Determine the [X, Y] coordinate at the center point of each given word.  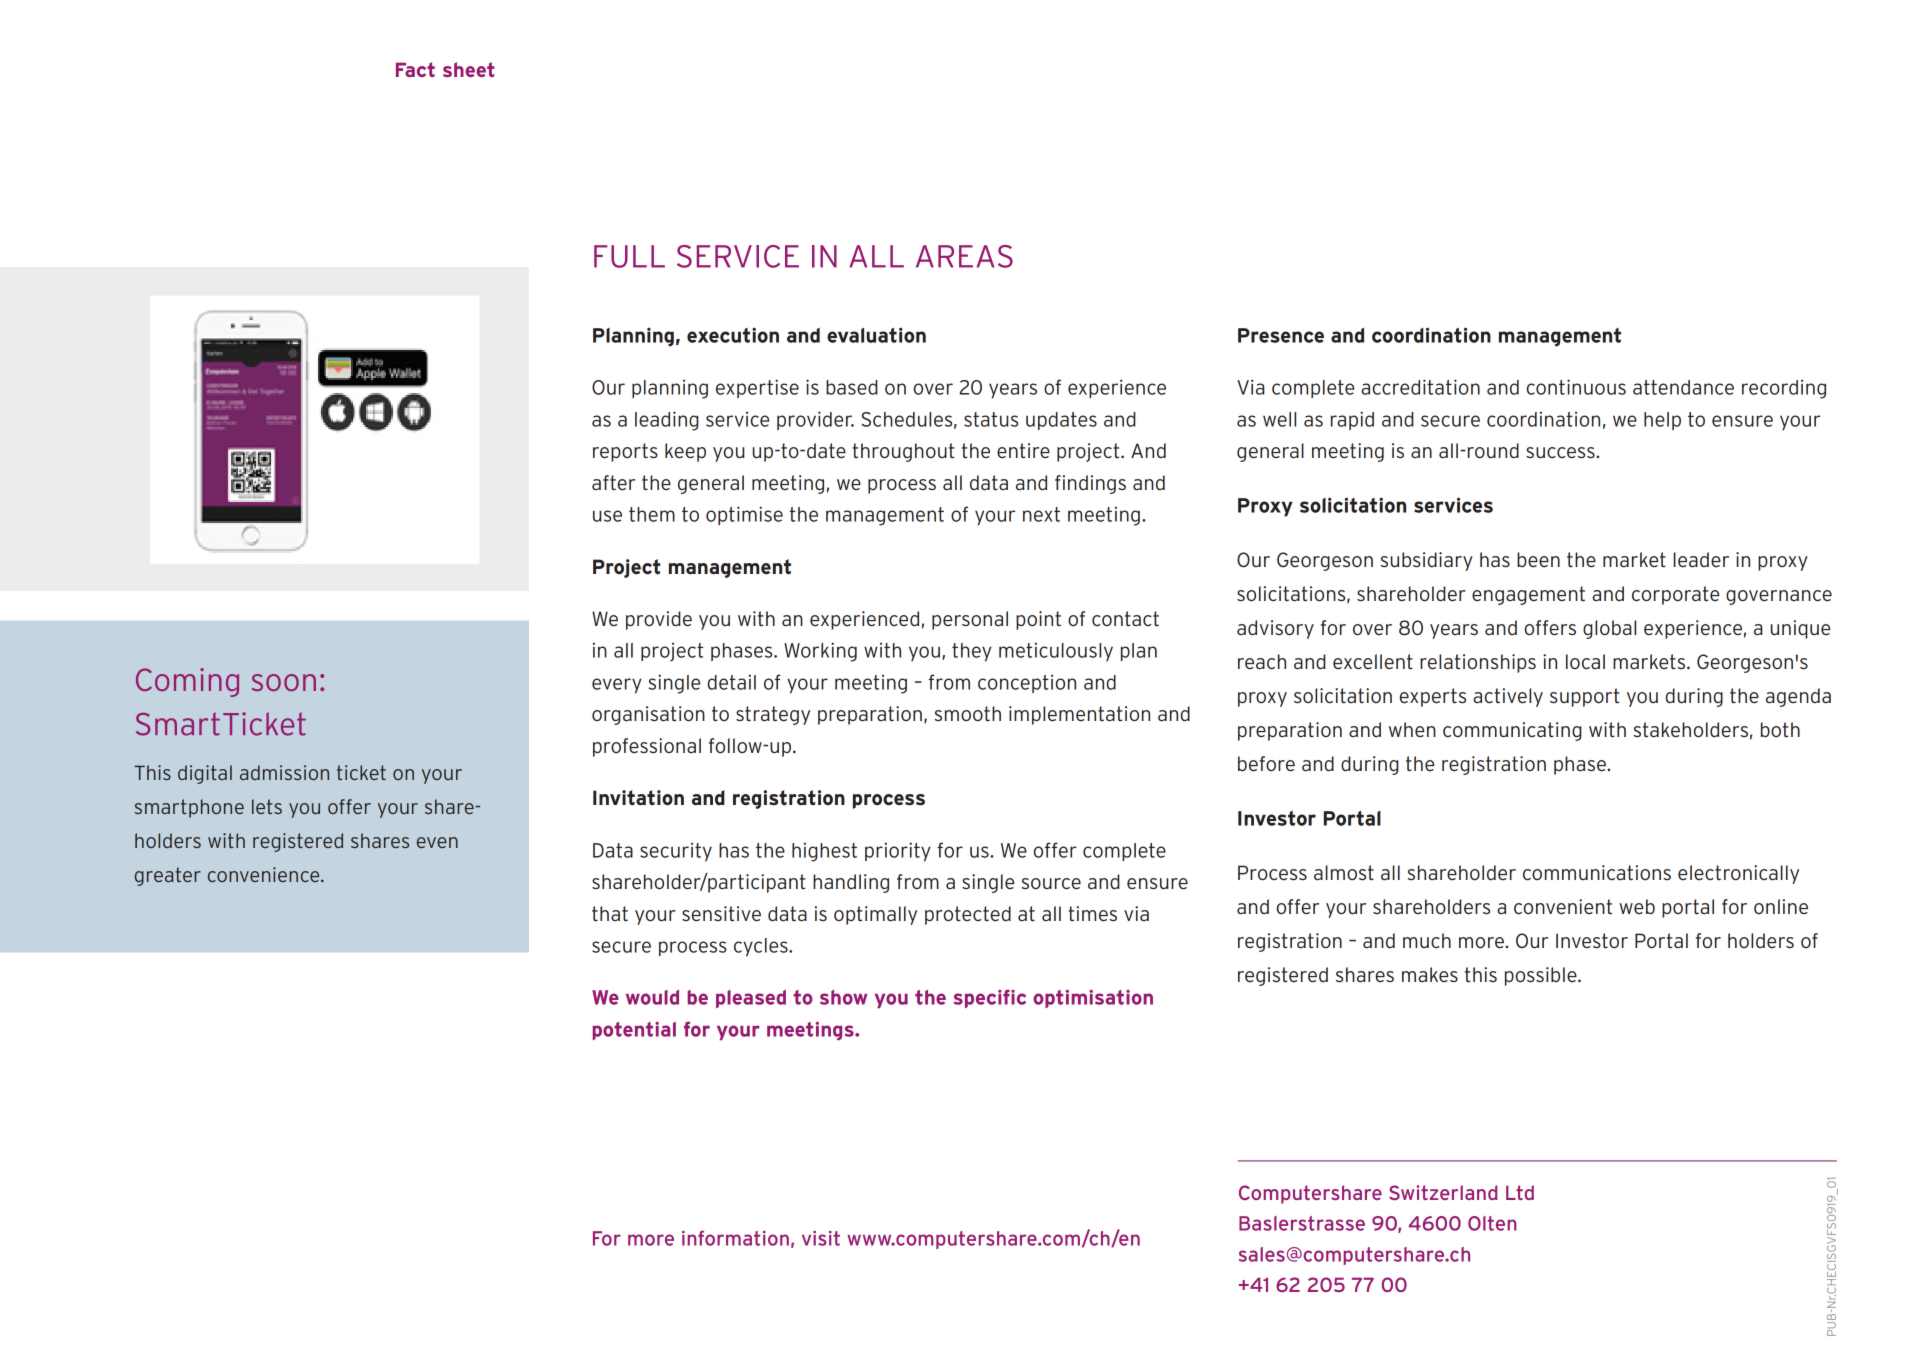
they [972, 652]
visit [821, 1238]
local [1585, 662]
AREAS [964, 256]
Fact [415, 69]
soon [284, 682]
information [735, 1238]
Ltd [1520, 1192]
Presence [1281, 335]
